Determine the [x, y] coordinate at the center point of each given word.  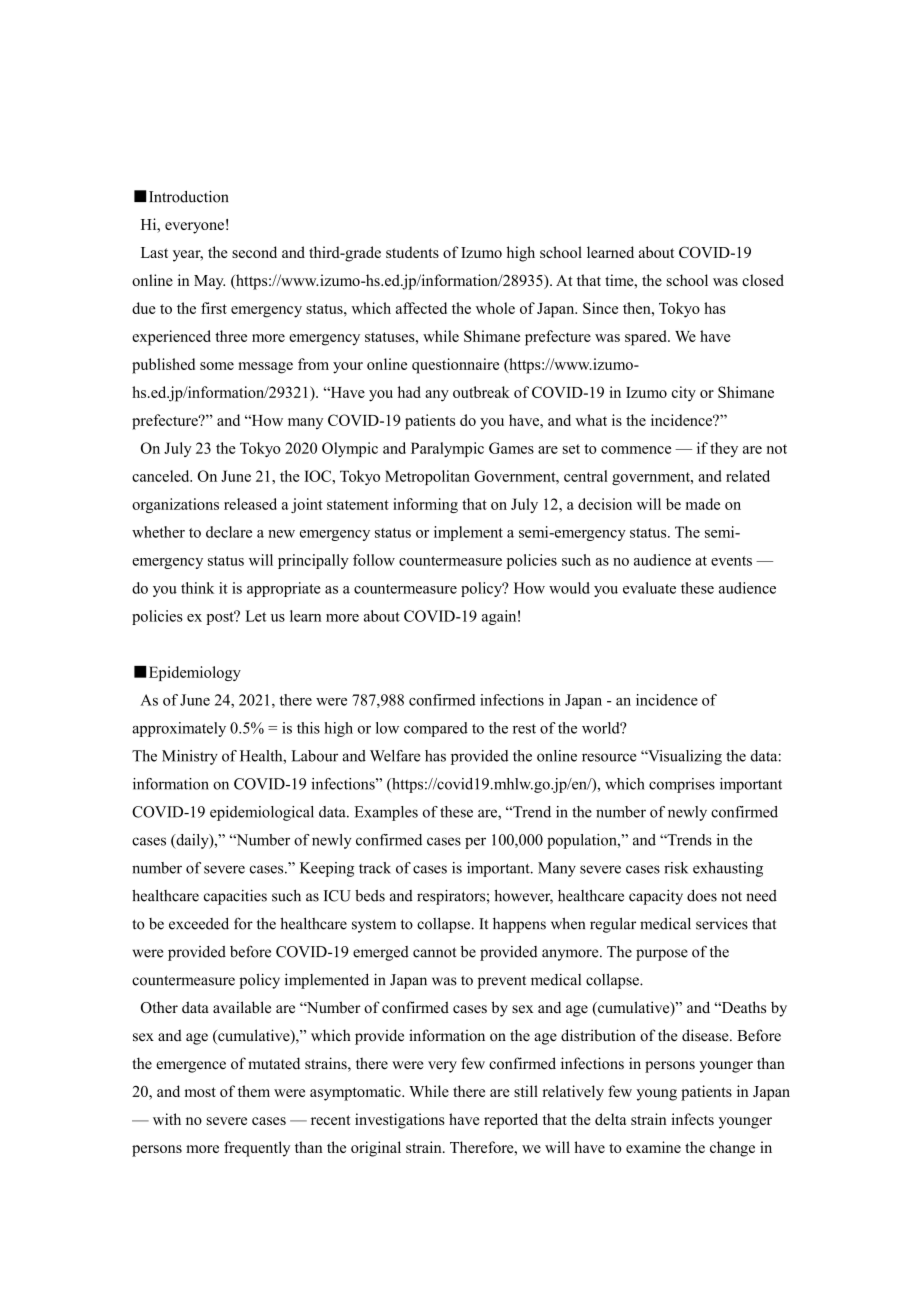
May [209, 282]
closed [763, 280]
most [200, 1092]
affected [421, 308]
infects [692, 1119]
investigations [400, 1121]
